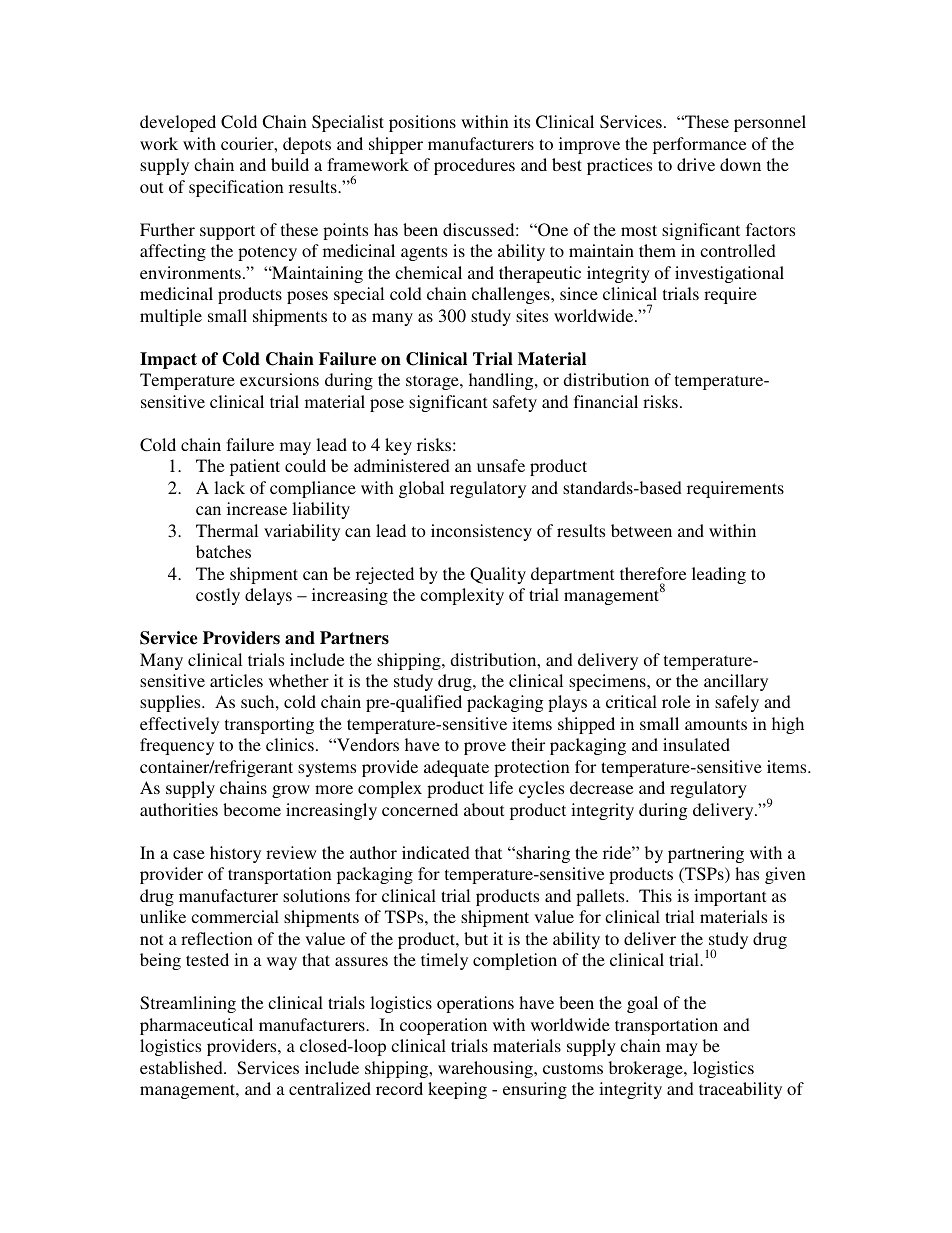  What do you see at coordinates (606, 401) in the screenshot?
I see `financial` at bounding box center [606, 401].
